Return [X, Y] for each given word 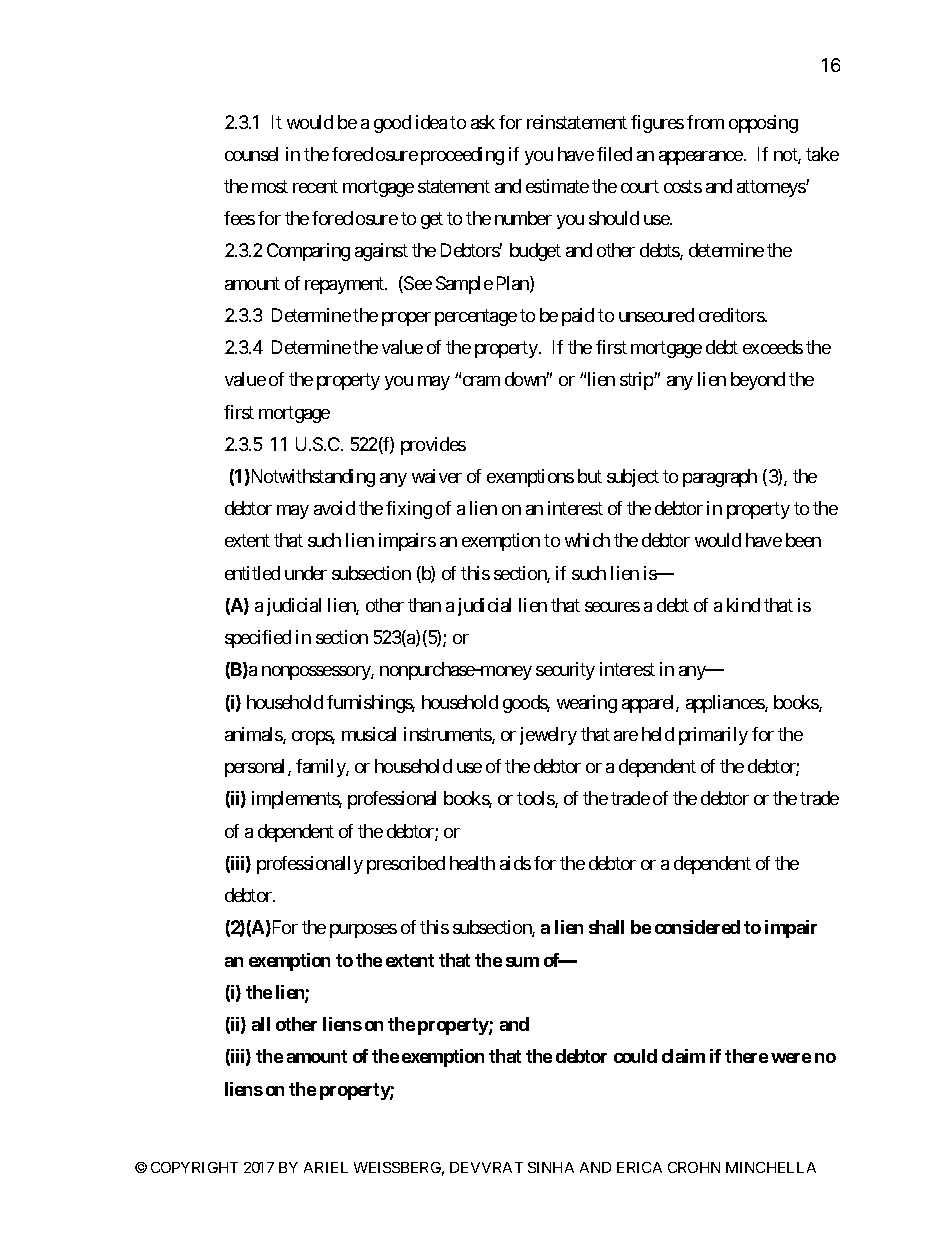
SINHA [551, 1167]
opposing [763, 124]
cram [480, 381]
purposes [363, 931]
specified [258, 639]
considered [697, 927]
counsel [251, 154]
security [565, 671]
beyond [758, 381]
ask [483, 122]
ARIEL [326, 1167]
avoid [334, 508]
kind [743, 605]
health [472, 863]
